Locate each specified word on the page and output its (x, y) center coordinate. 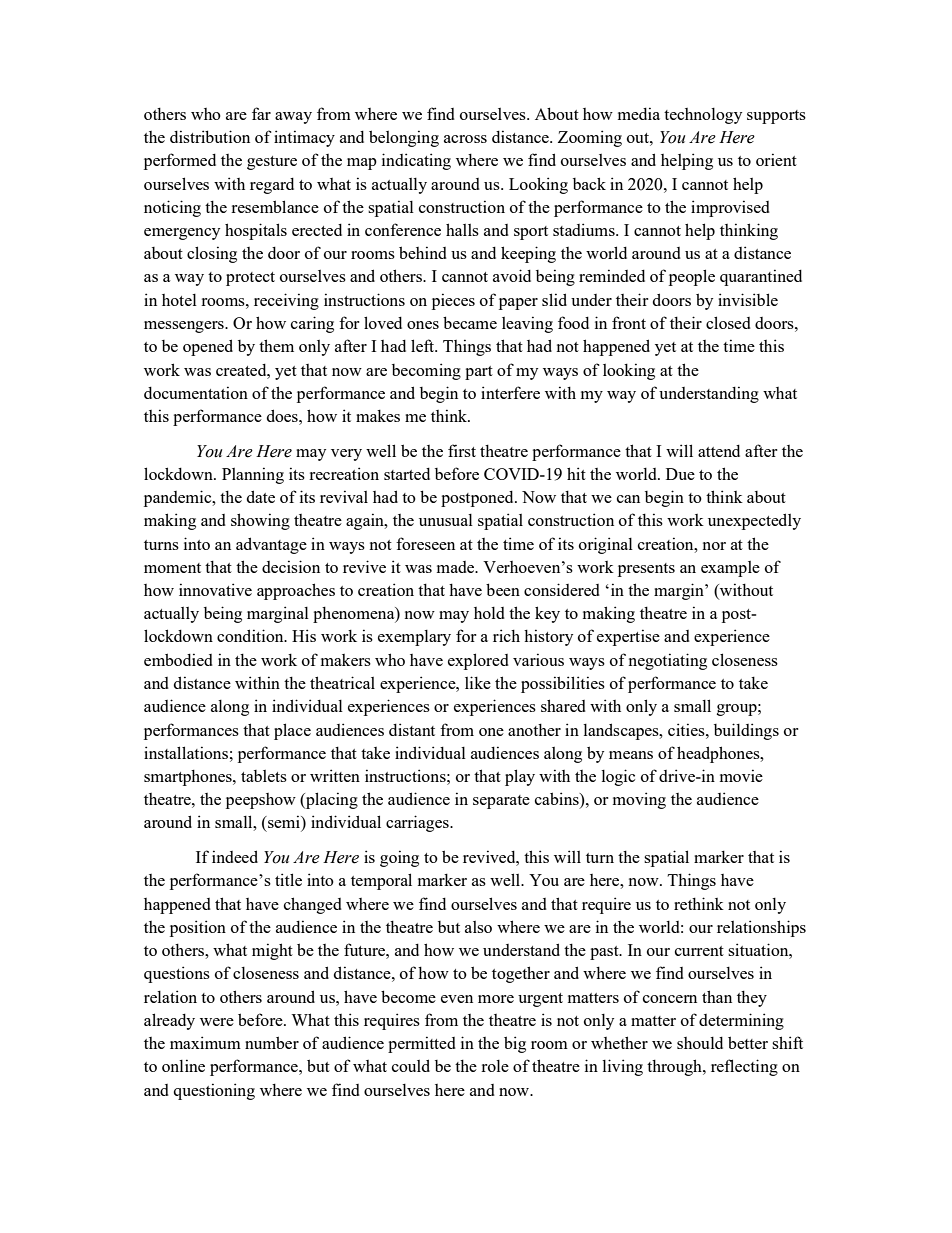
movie (741, 775)
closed (728, 322)
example (730, 569)
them (276, 345)
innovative (215, 589)
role (495, 1066)
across (465, 139)
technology (703, 116)
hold (489, 613)
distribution (210, 136)
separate (501, 802)
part (479, 373)
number (272, 1042)
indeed (235, 856)
